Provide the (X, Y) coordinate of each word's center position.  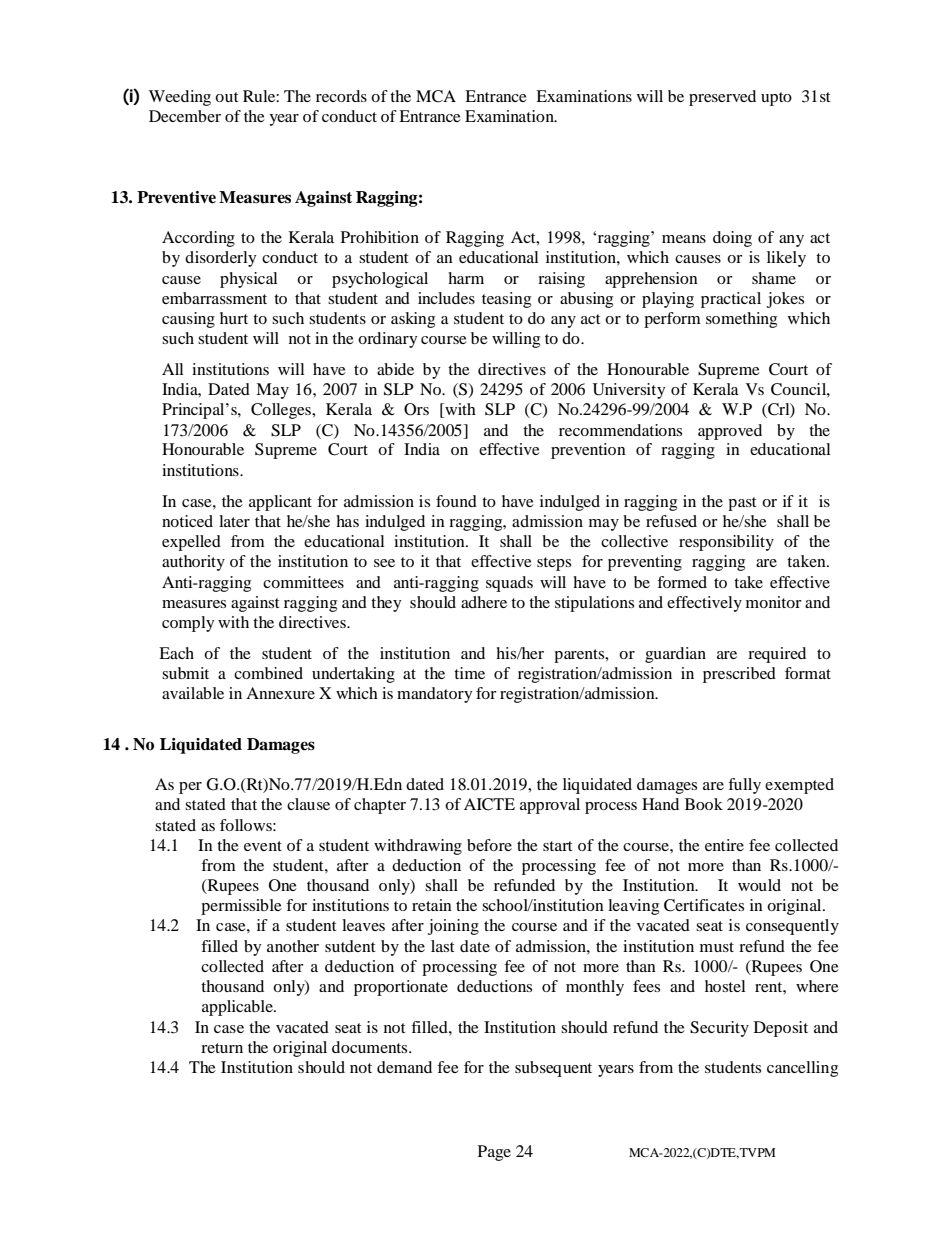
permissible (241, 907)
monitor (774, 602)
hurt (234, 318)
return (222, 1048)
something (741, 320)
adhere (484, 602)
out (226, 97)
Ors (416, 409)
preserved (722, 98)
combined (268, 673)
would (759, 885)
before (489, 845)
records (341, 96)
